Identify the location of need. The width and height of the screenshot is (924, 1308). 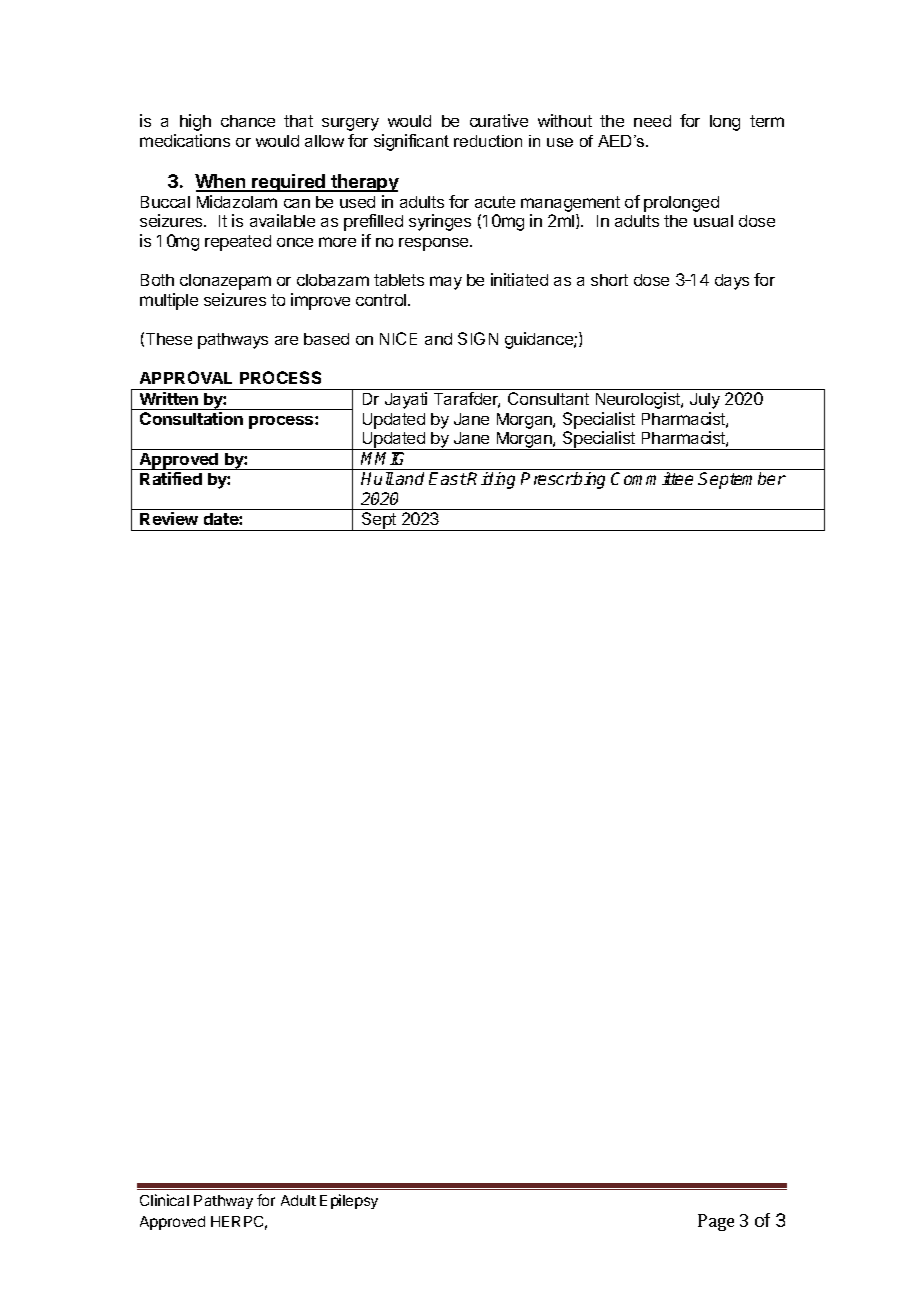
(652, 121).
